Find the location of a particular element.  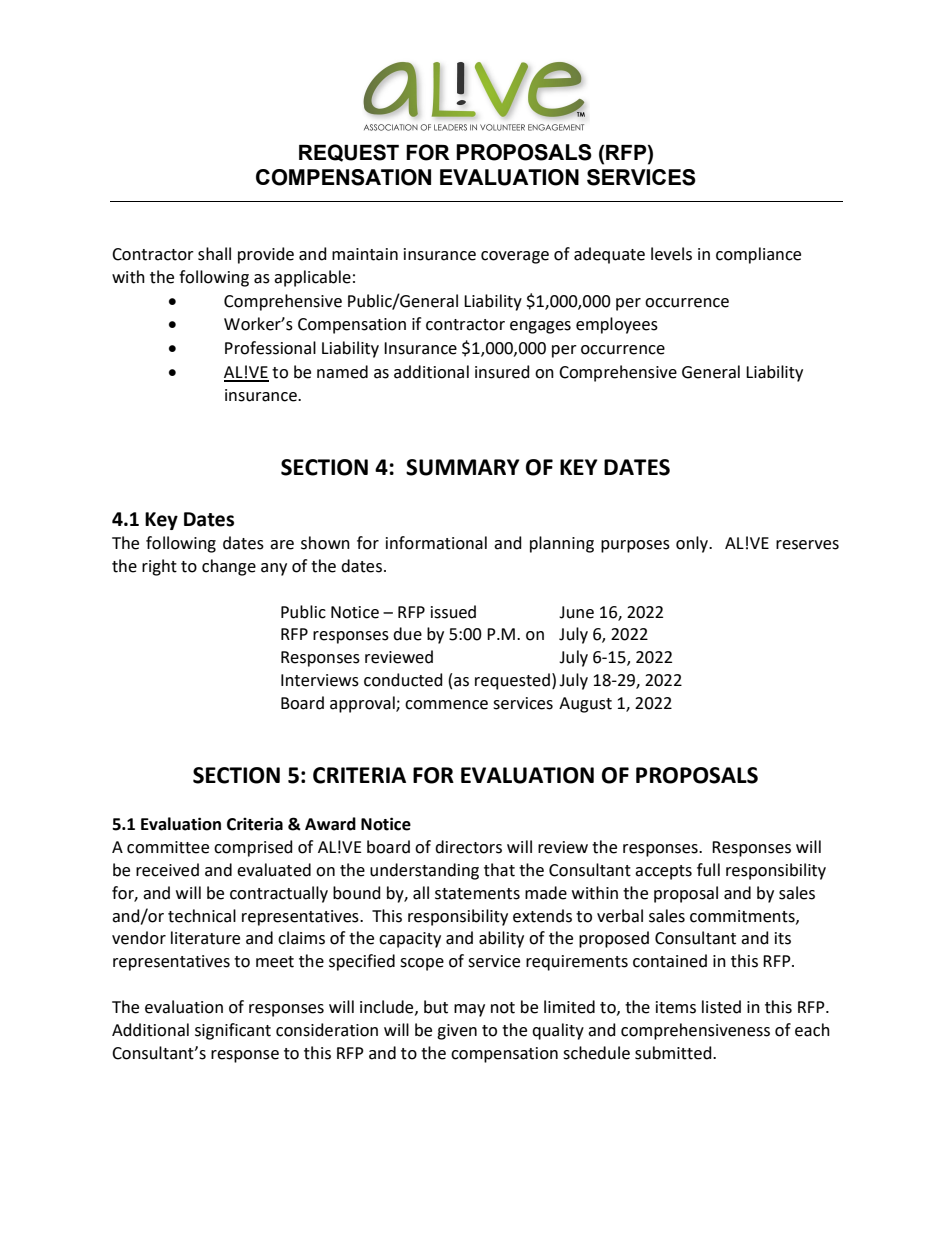

significant is located at coordinates (233, 1031).
